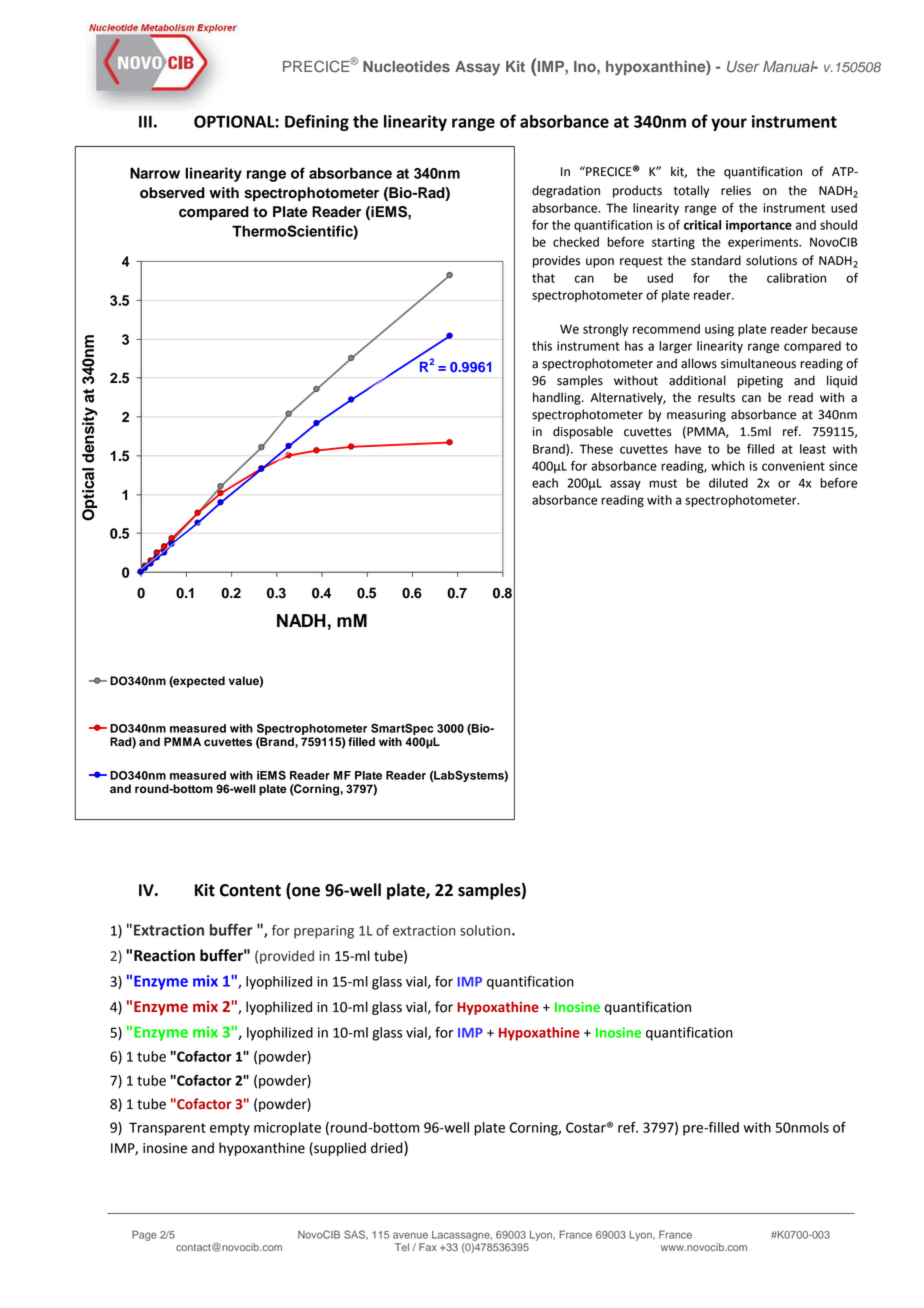 The height and width of the screenshot is (1308, 924). I want to click on each, so click(545, 483).
